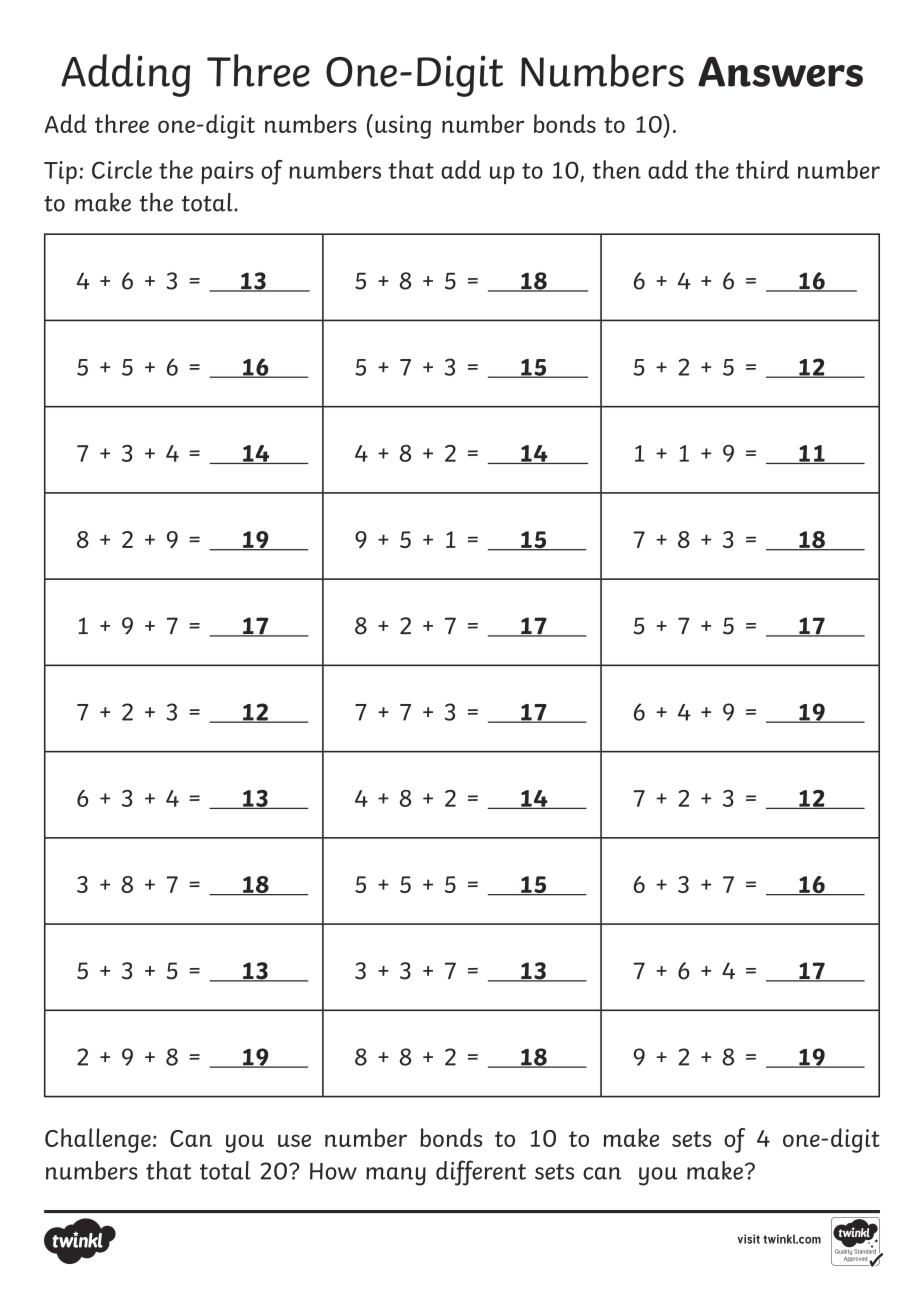  What do you see at coordinates (98, 1140) in the screenshot?
I see `Challenge` at bounding box center [98, 1140].
